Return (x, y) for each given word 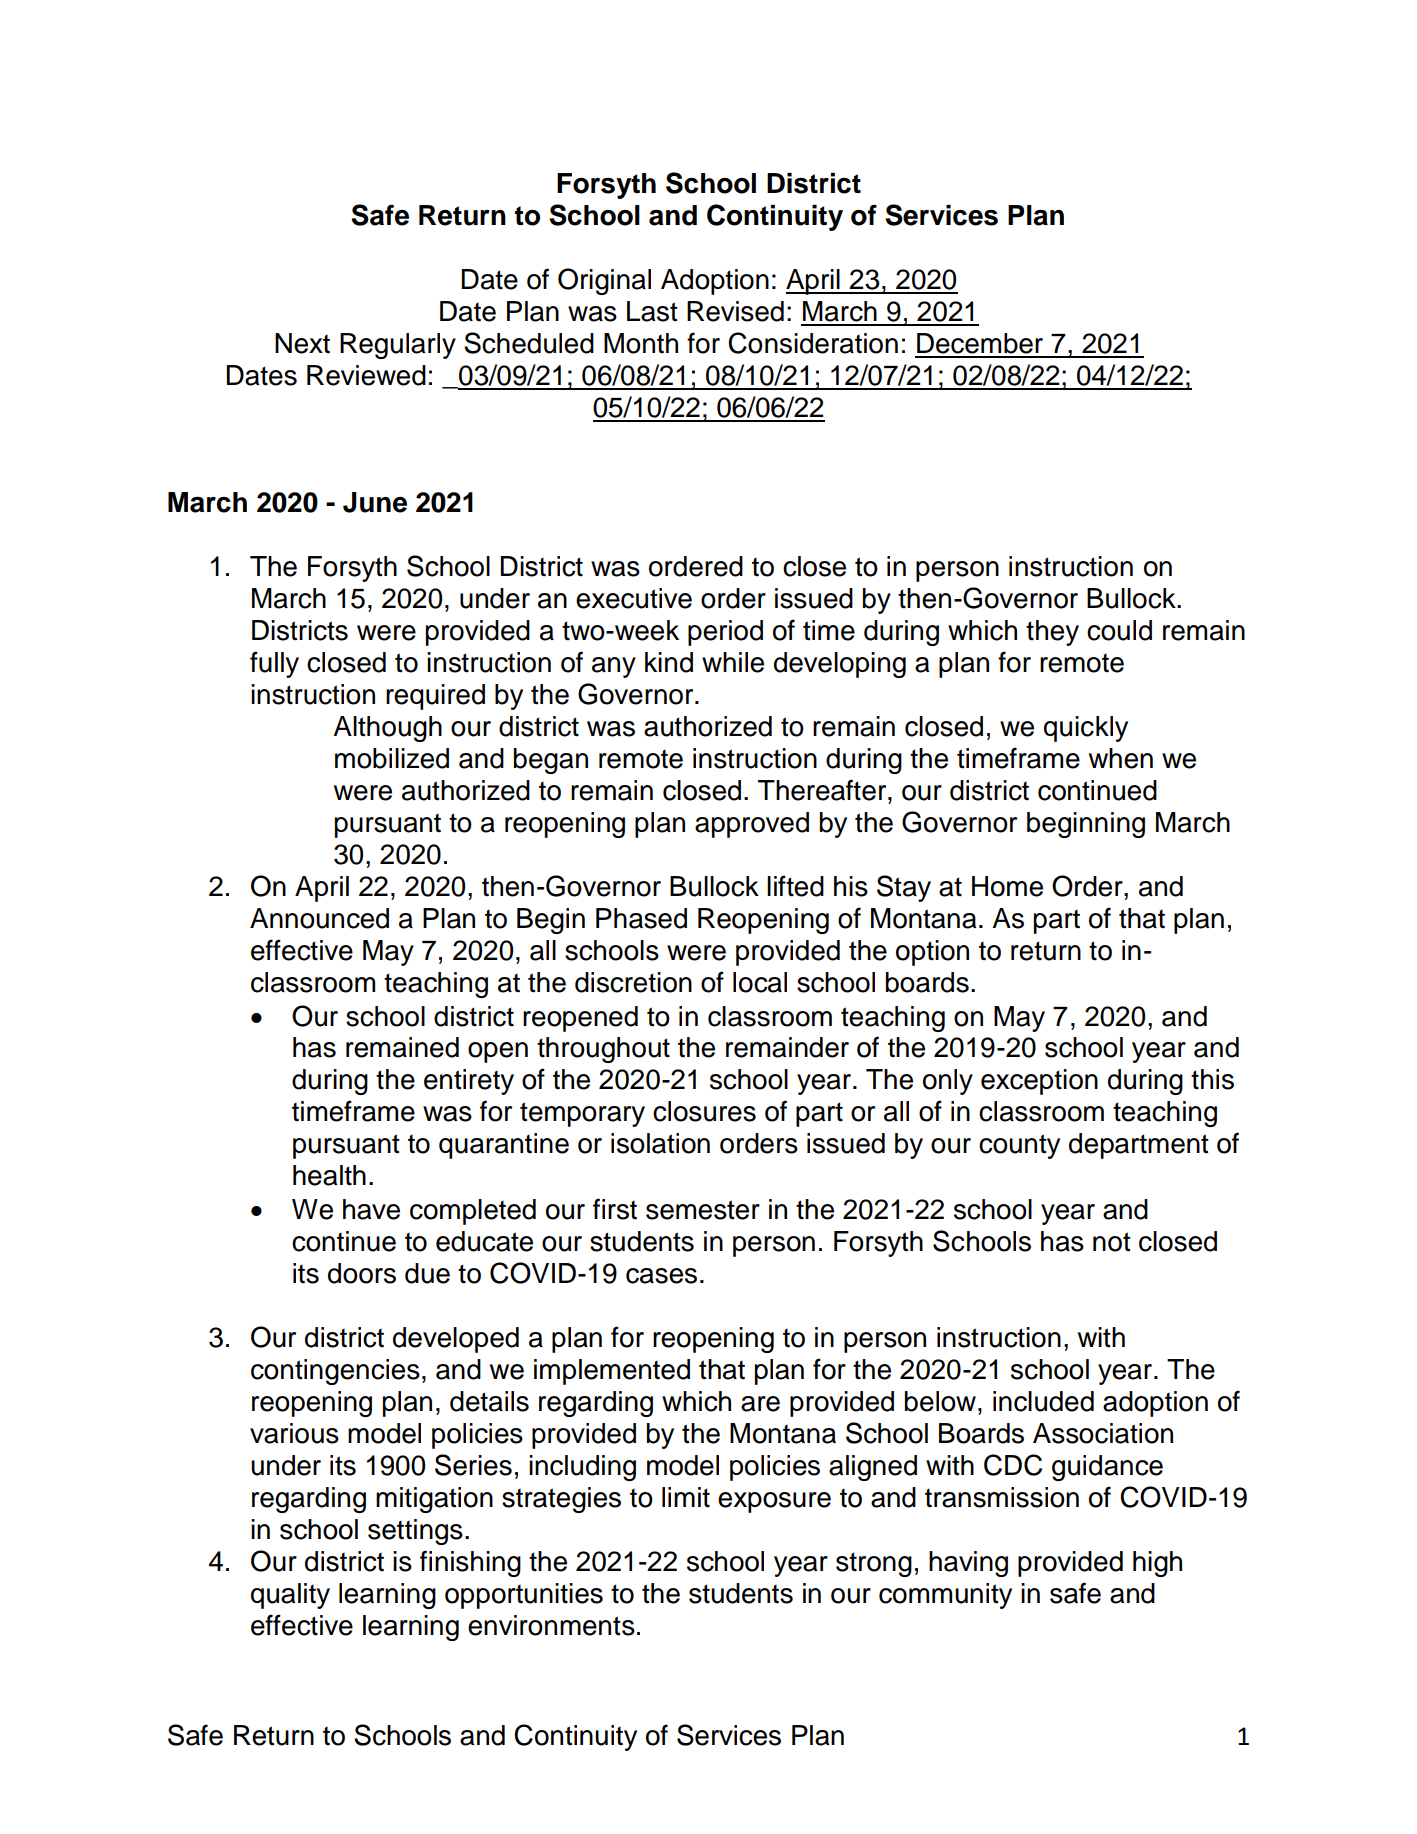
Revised (735, 311)
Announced (319, 918)
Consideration (813, 343)
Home (1007, 886)
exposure (774, 1502)
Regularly (398, 346)
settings (415, 1532)
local (760, 982)
